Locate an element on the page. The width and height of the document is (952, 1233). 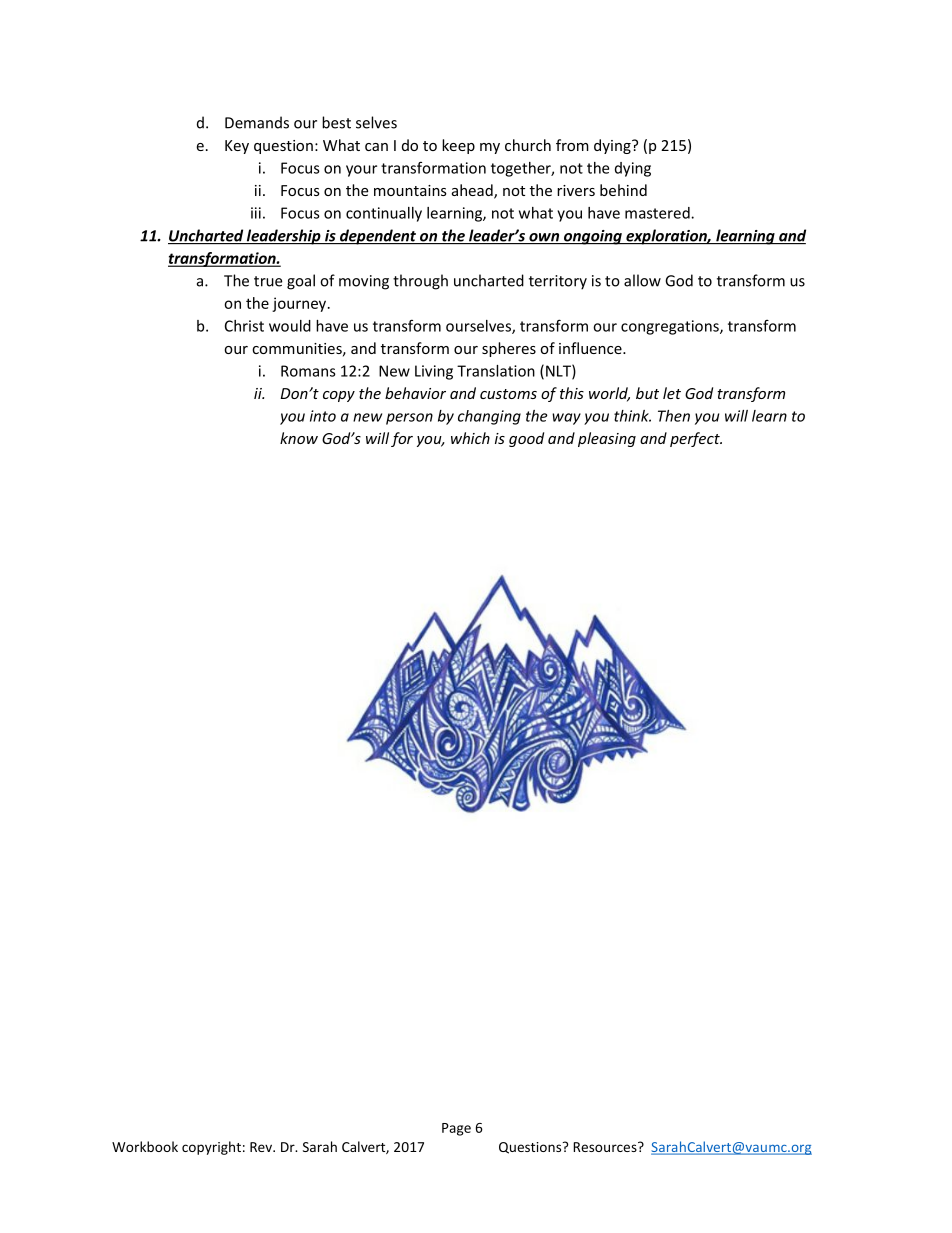
know is located at coordinates (299, 438).
